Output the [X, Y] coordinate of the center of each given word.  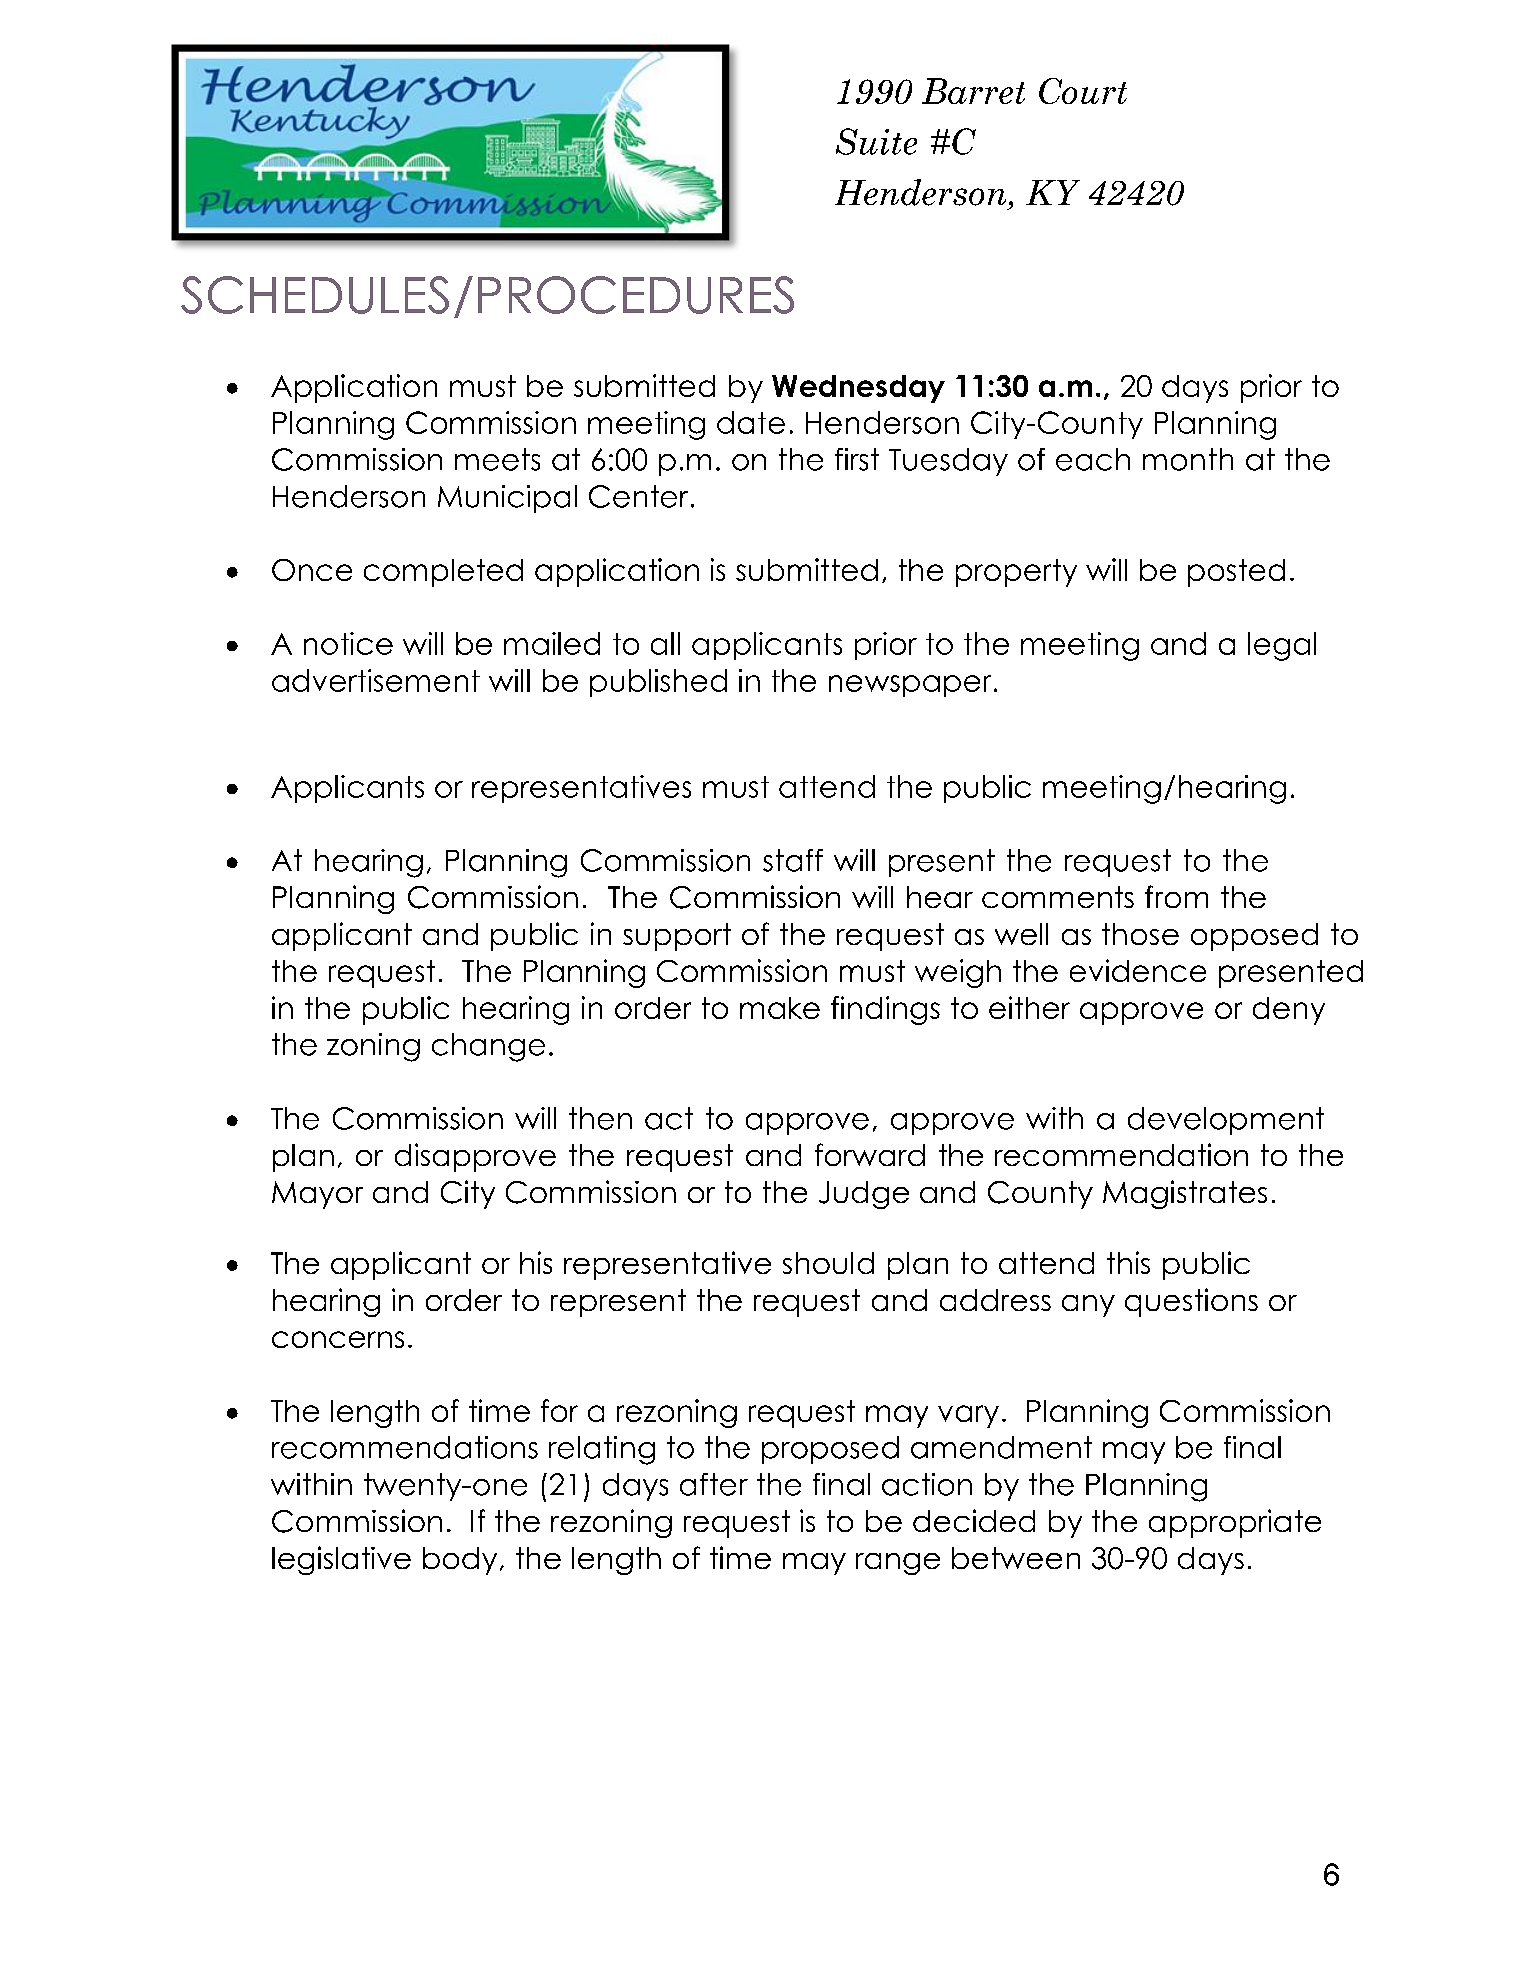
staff [793, 860]
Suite [876, 141]
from [1176, 896]
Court [1083, 91]
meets [497, 459]
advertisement [376, 680]
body [460, 1561]
